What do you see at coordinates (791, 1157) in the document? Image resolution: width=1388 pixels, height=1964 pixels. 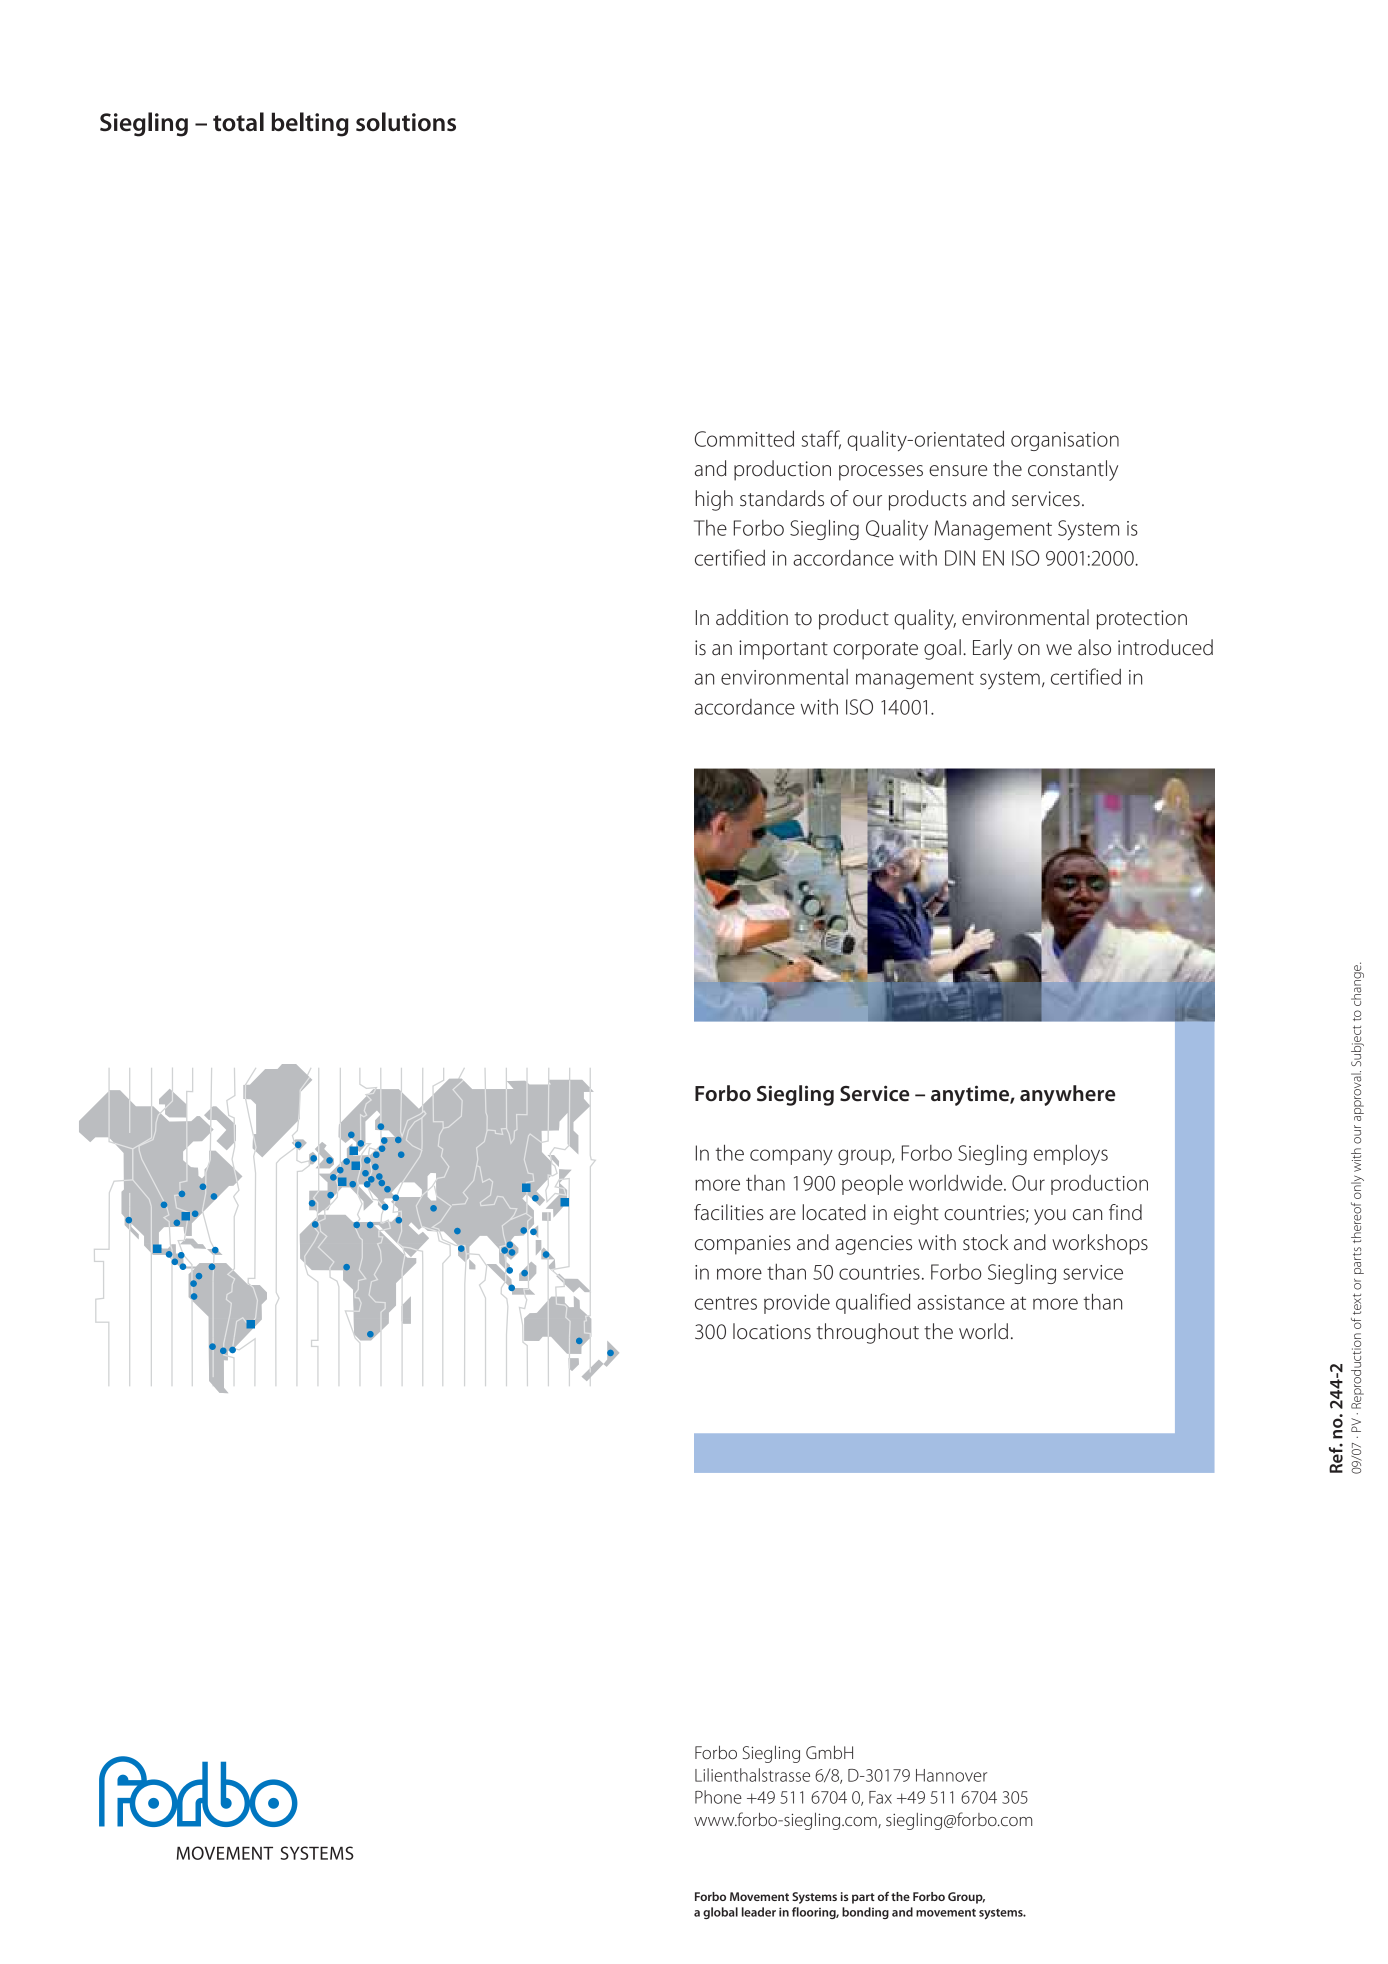 I see `company` at bounding box center [791, 1157].
